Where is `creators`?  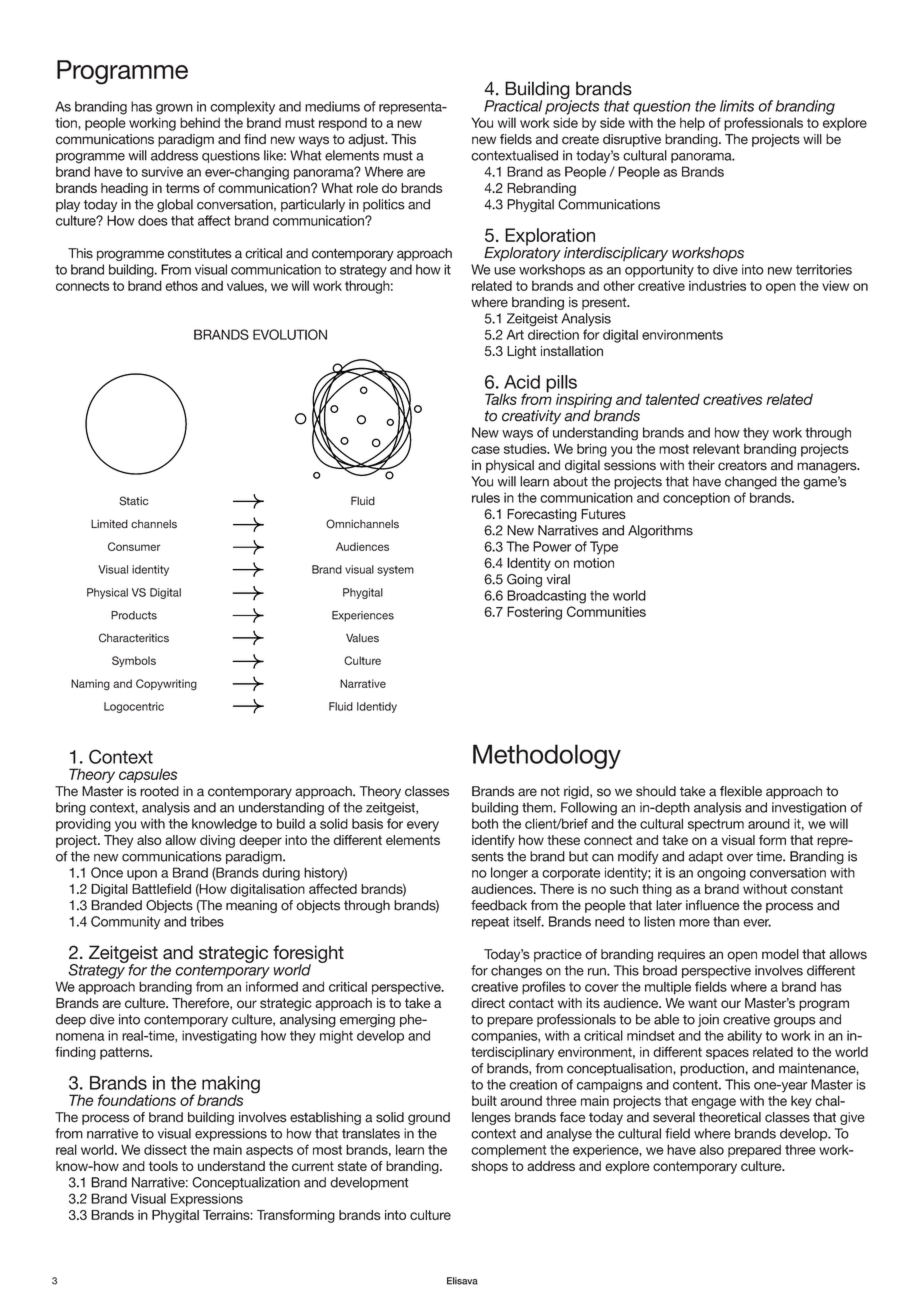 creators is located at coordinates (742, 466).
